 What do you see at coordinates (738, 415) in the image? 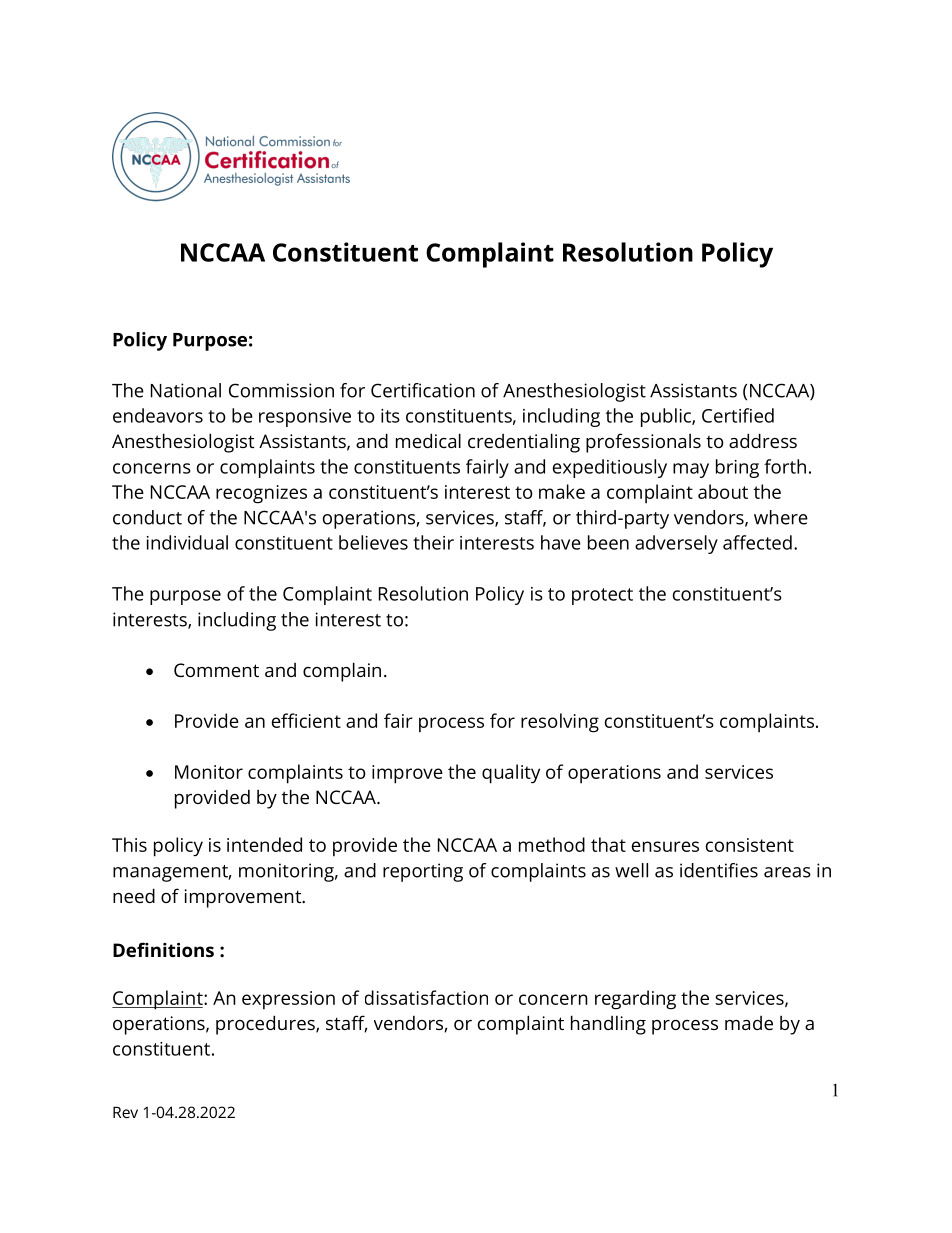
I see `Certified` at bounding box center [738, 415].
